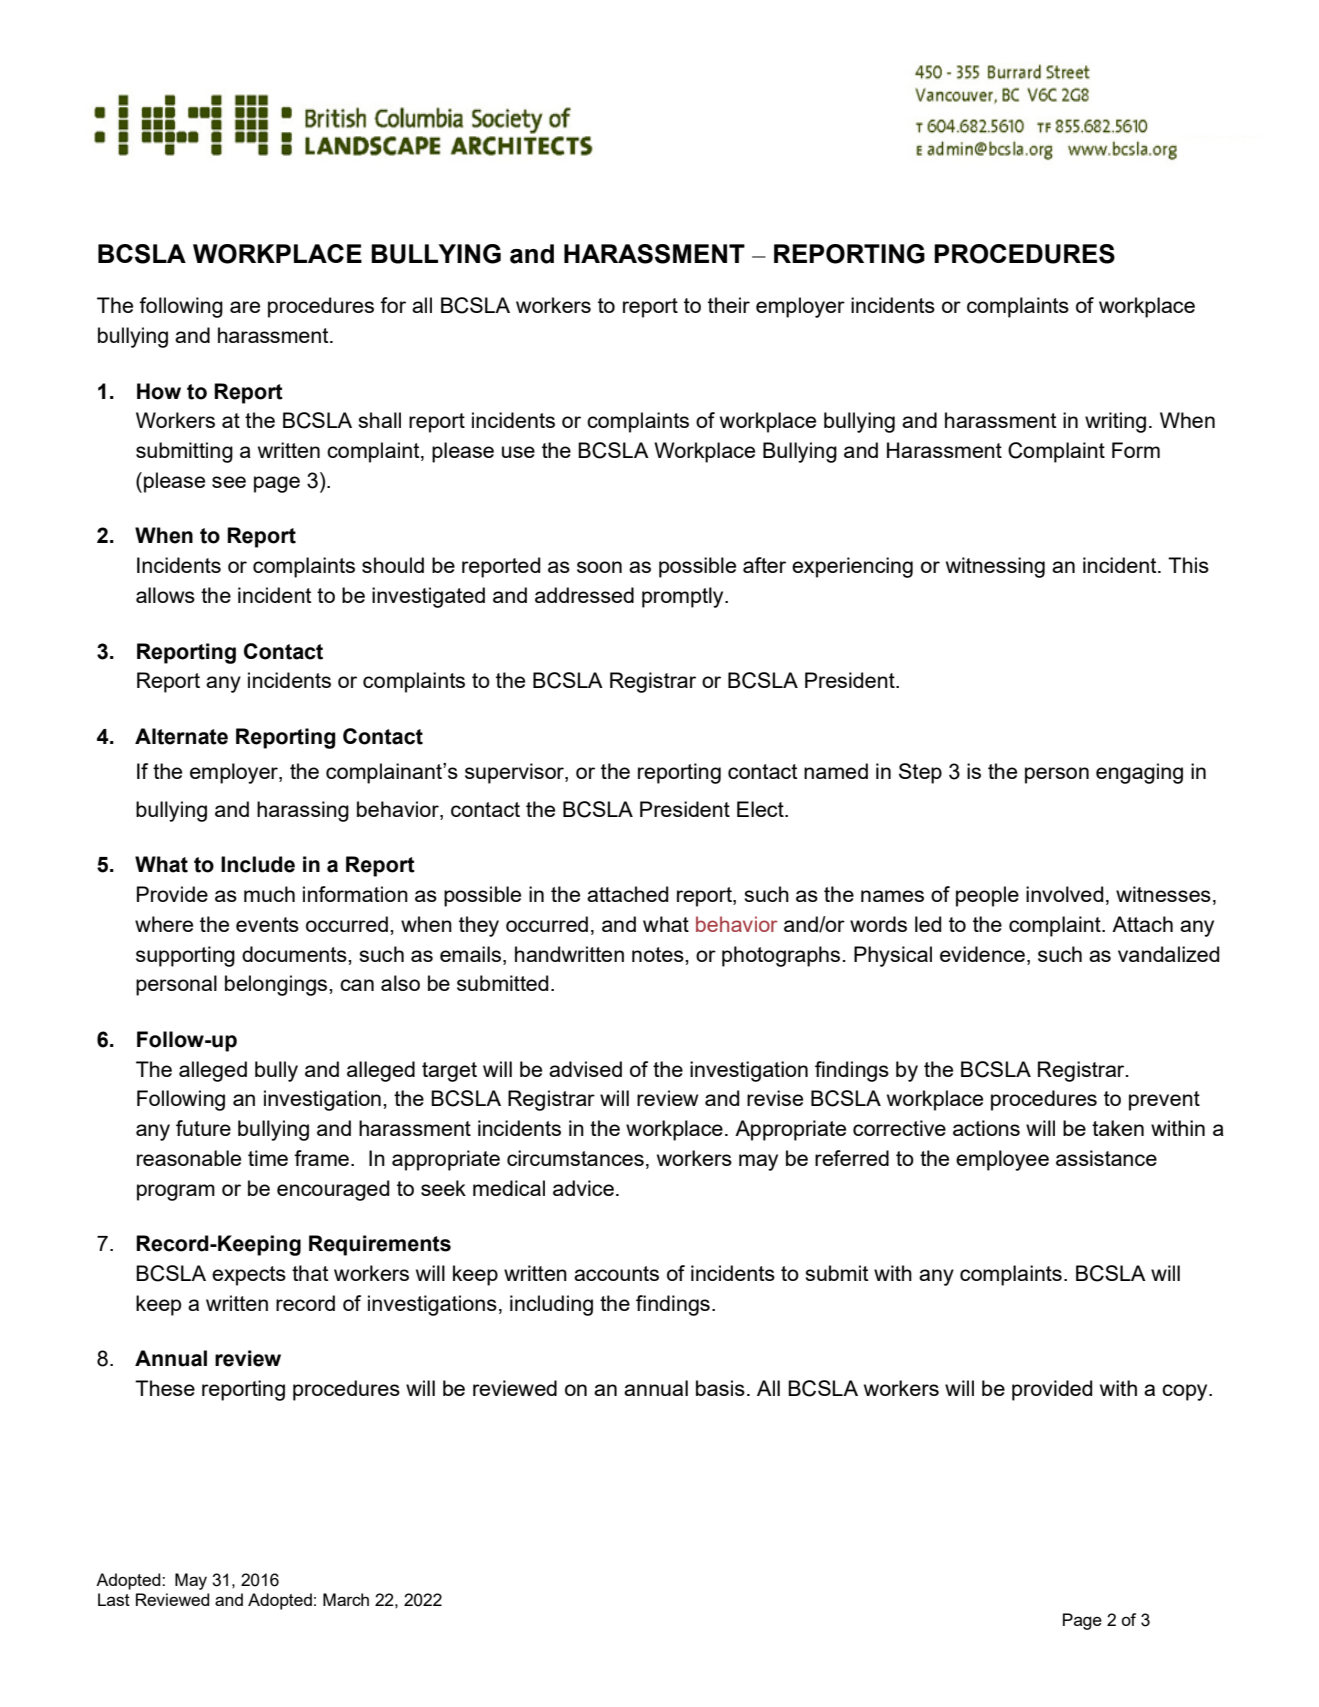 The image size is (1319, 1707). What do you see at coordinates (245, 307) in the page?
I see `are` at bounding box center [245, 307].
